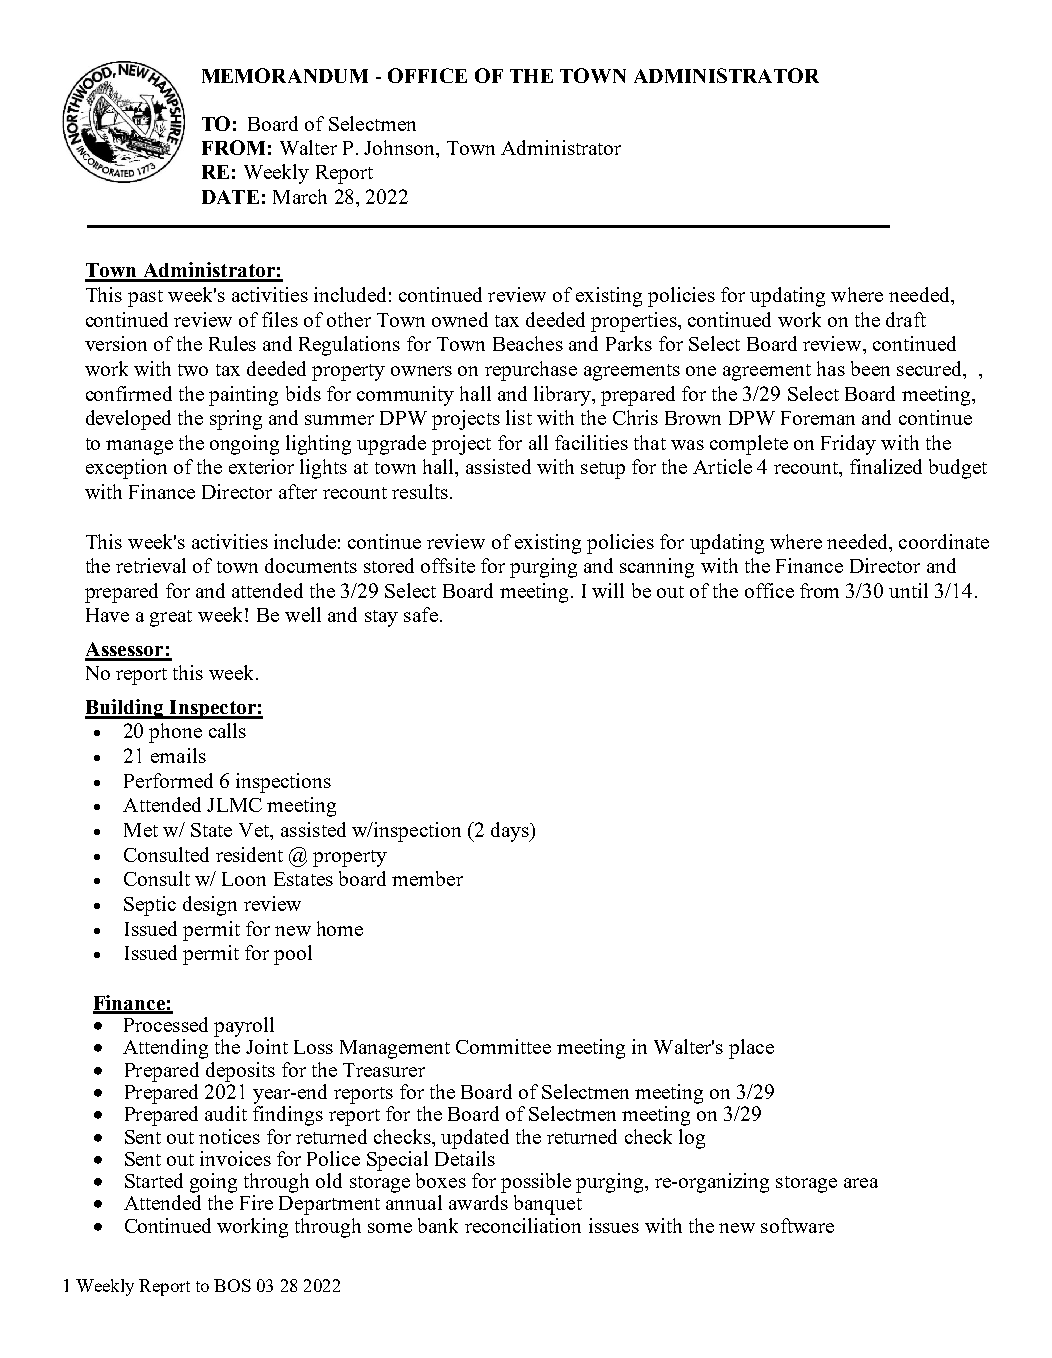 The width and height of the document is (1052, 1358). I want to click on exterior, so click(261, 466).
